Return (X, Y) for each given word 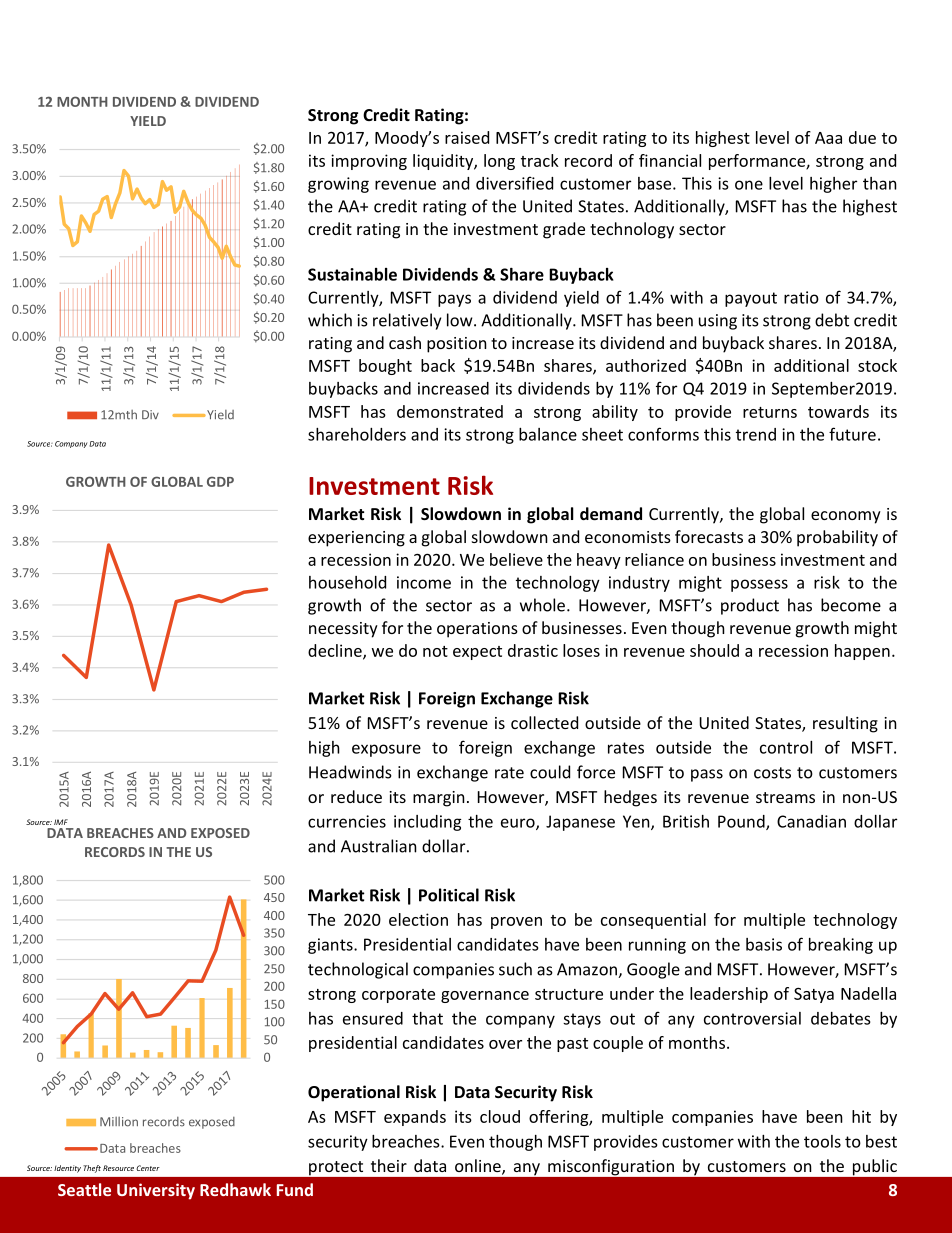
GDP (220, 482)
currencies (347, 821)
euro (519, 824)
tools (822, 1141)
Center (148, 1168)
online (479, 1167)
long (499, 162)
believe (516, 559)
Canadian (811, 821)
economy (846, 517)
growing (338, 185)
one (749, 185)
